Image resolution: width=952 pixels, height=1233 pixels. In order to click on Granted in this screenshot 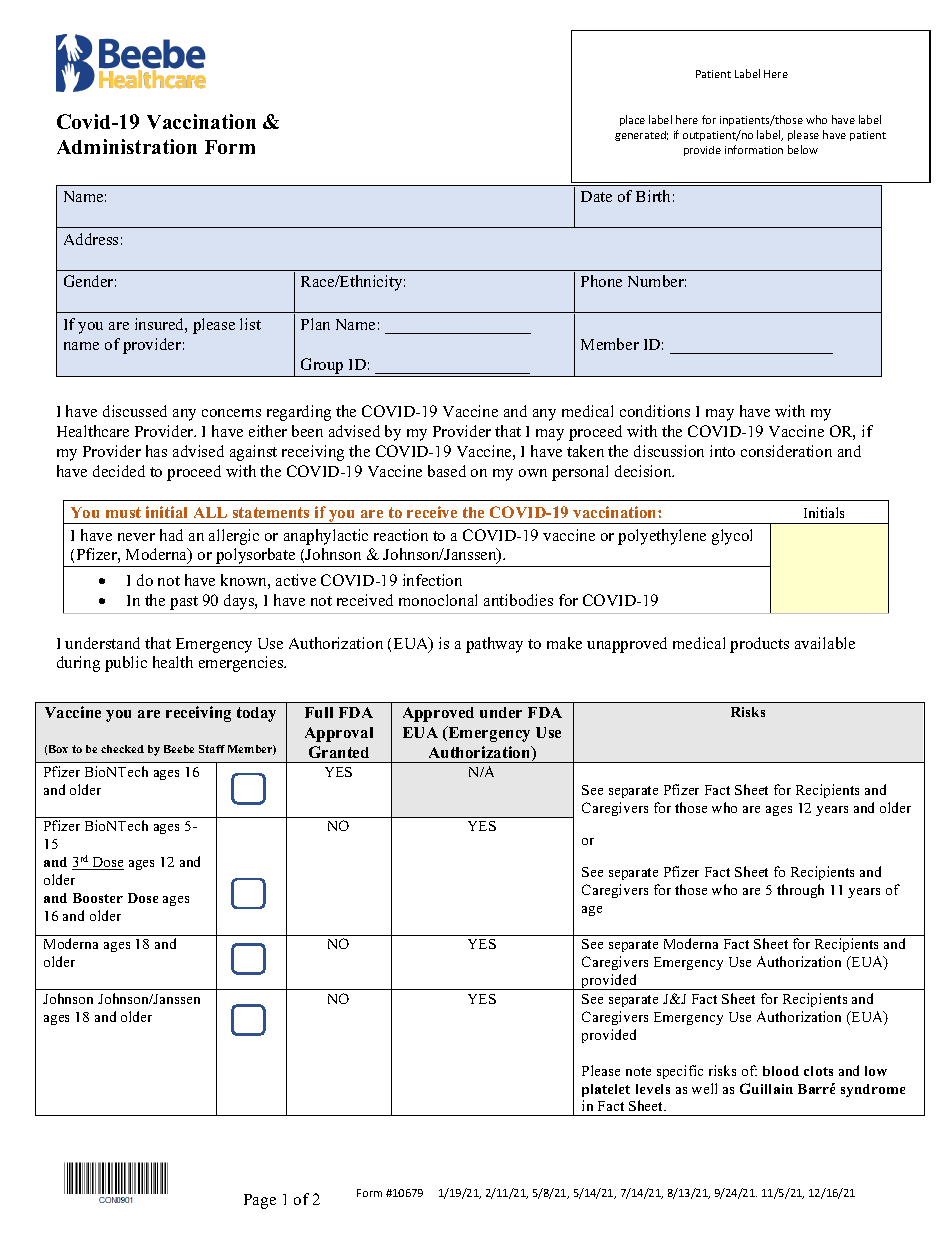, I will do `click(339, 752)`.
